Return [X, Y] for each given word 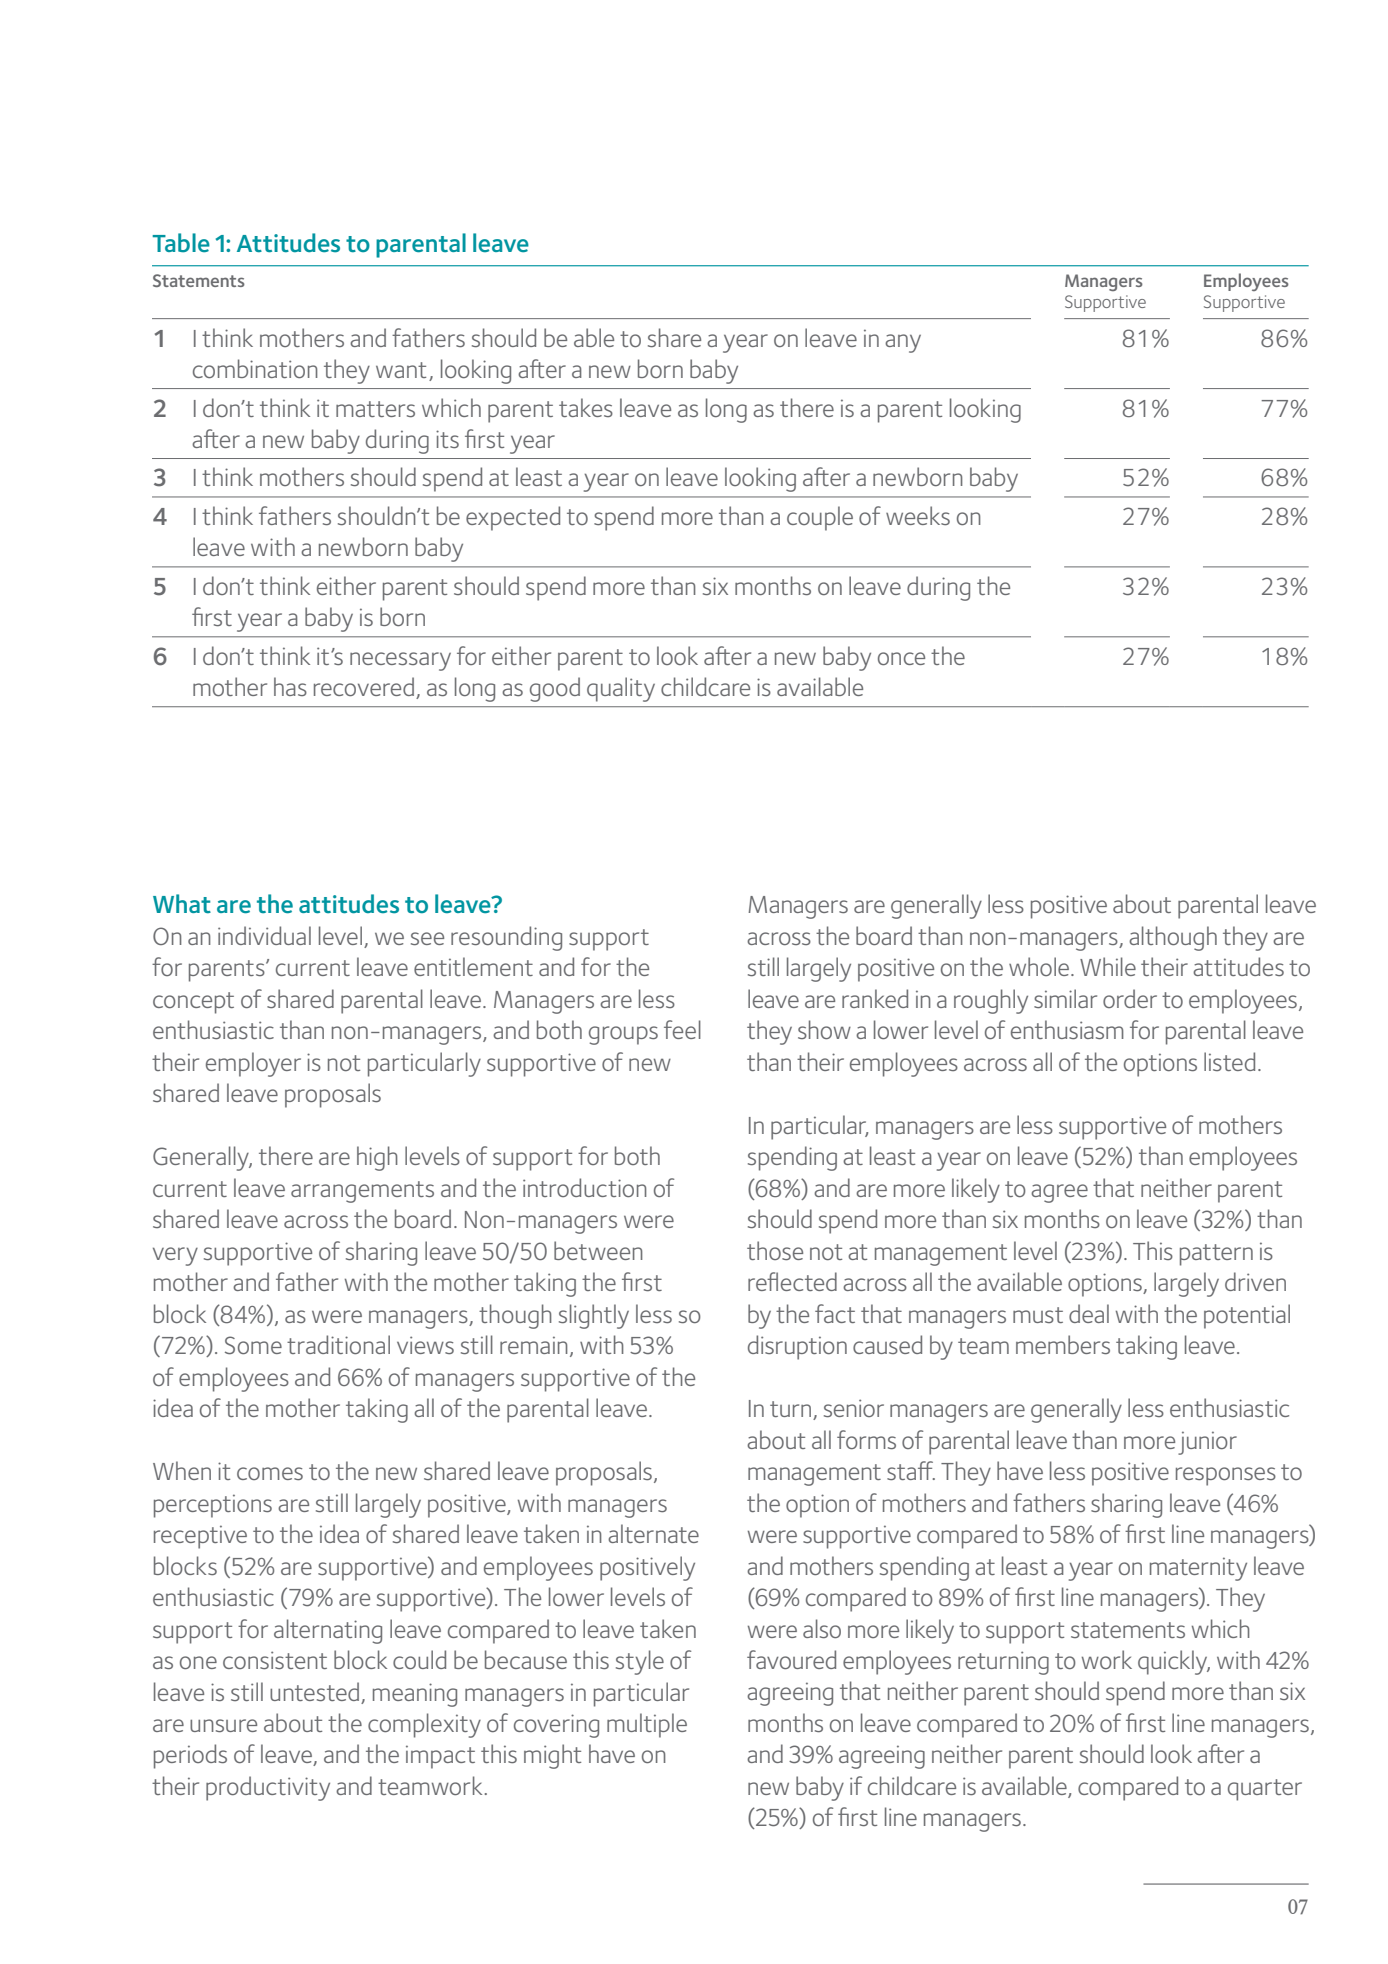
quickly [1174, 1662]
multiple [647, 1725]
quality [621, 689]
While [1108, 966]
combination [255, 368]
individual [264, 935]
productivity [268, 1788]
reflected [792, 1281]
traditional [338, 1344]
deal [1089, 1313]
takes [586, 407]
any [903, 343]
